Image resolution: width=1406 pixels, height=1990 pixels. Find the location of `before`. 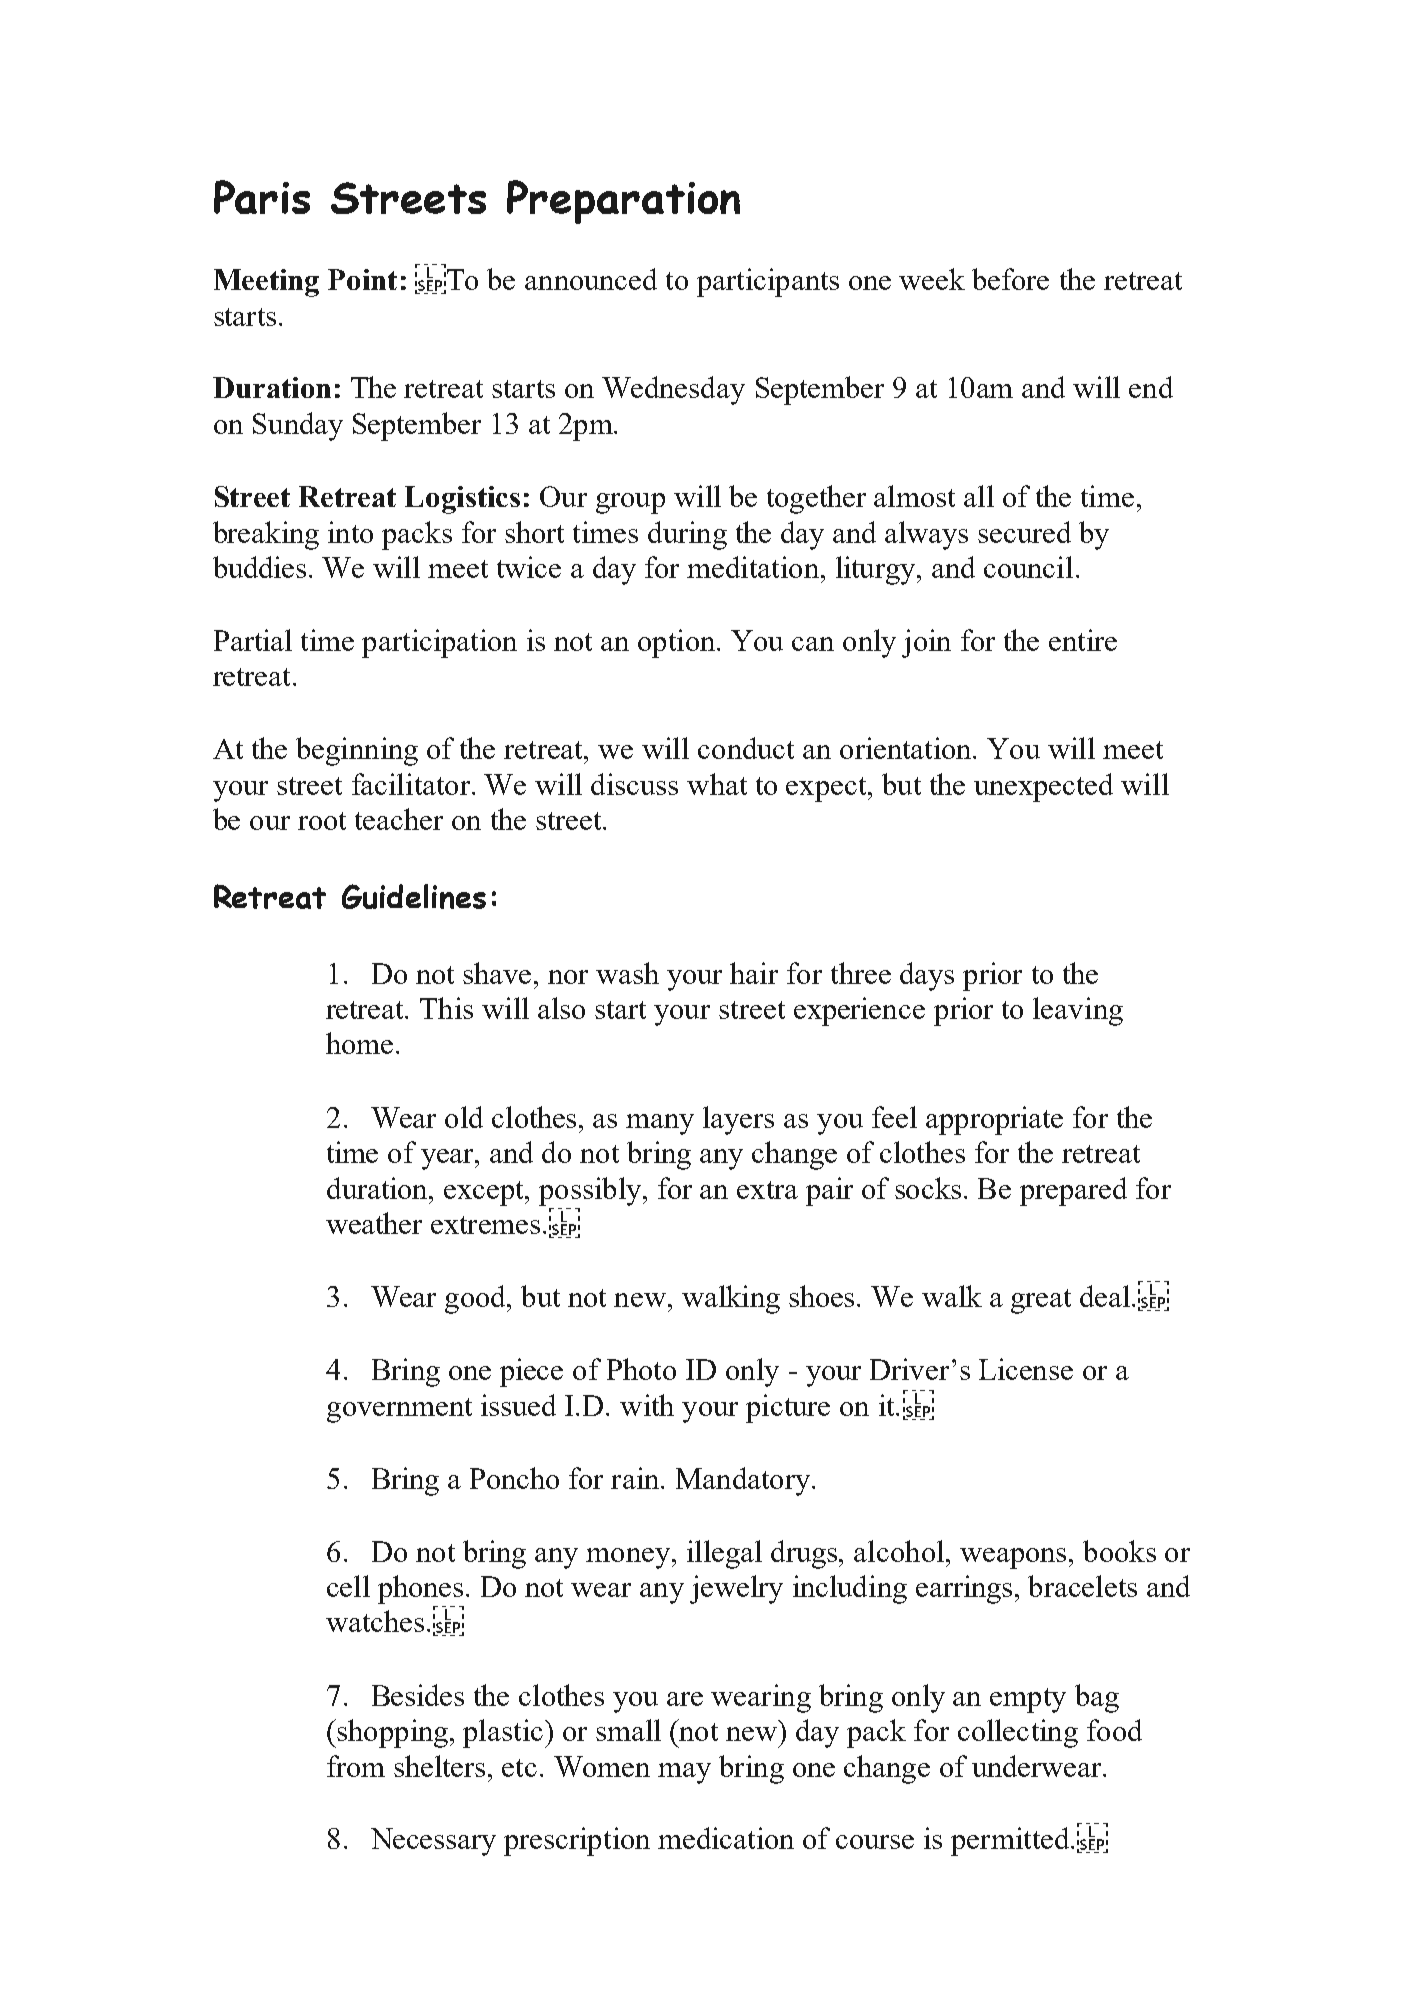

before is located at coordinates (1010, 279).
